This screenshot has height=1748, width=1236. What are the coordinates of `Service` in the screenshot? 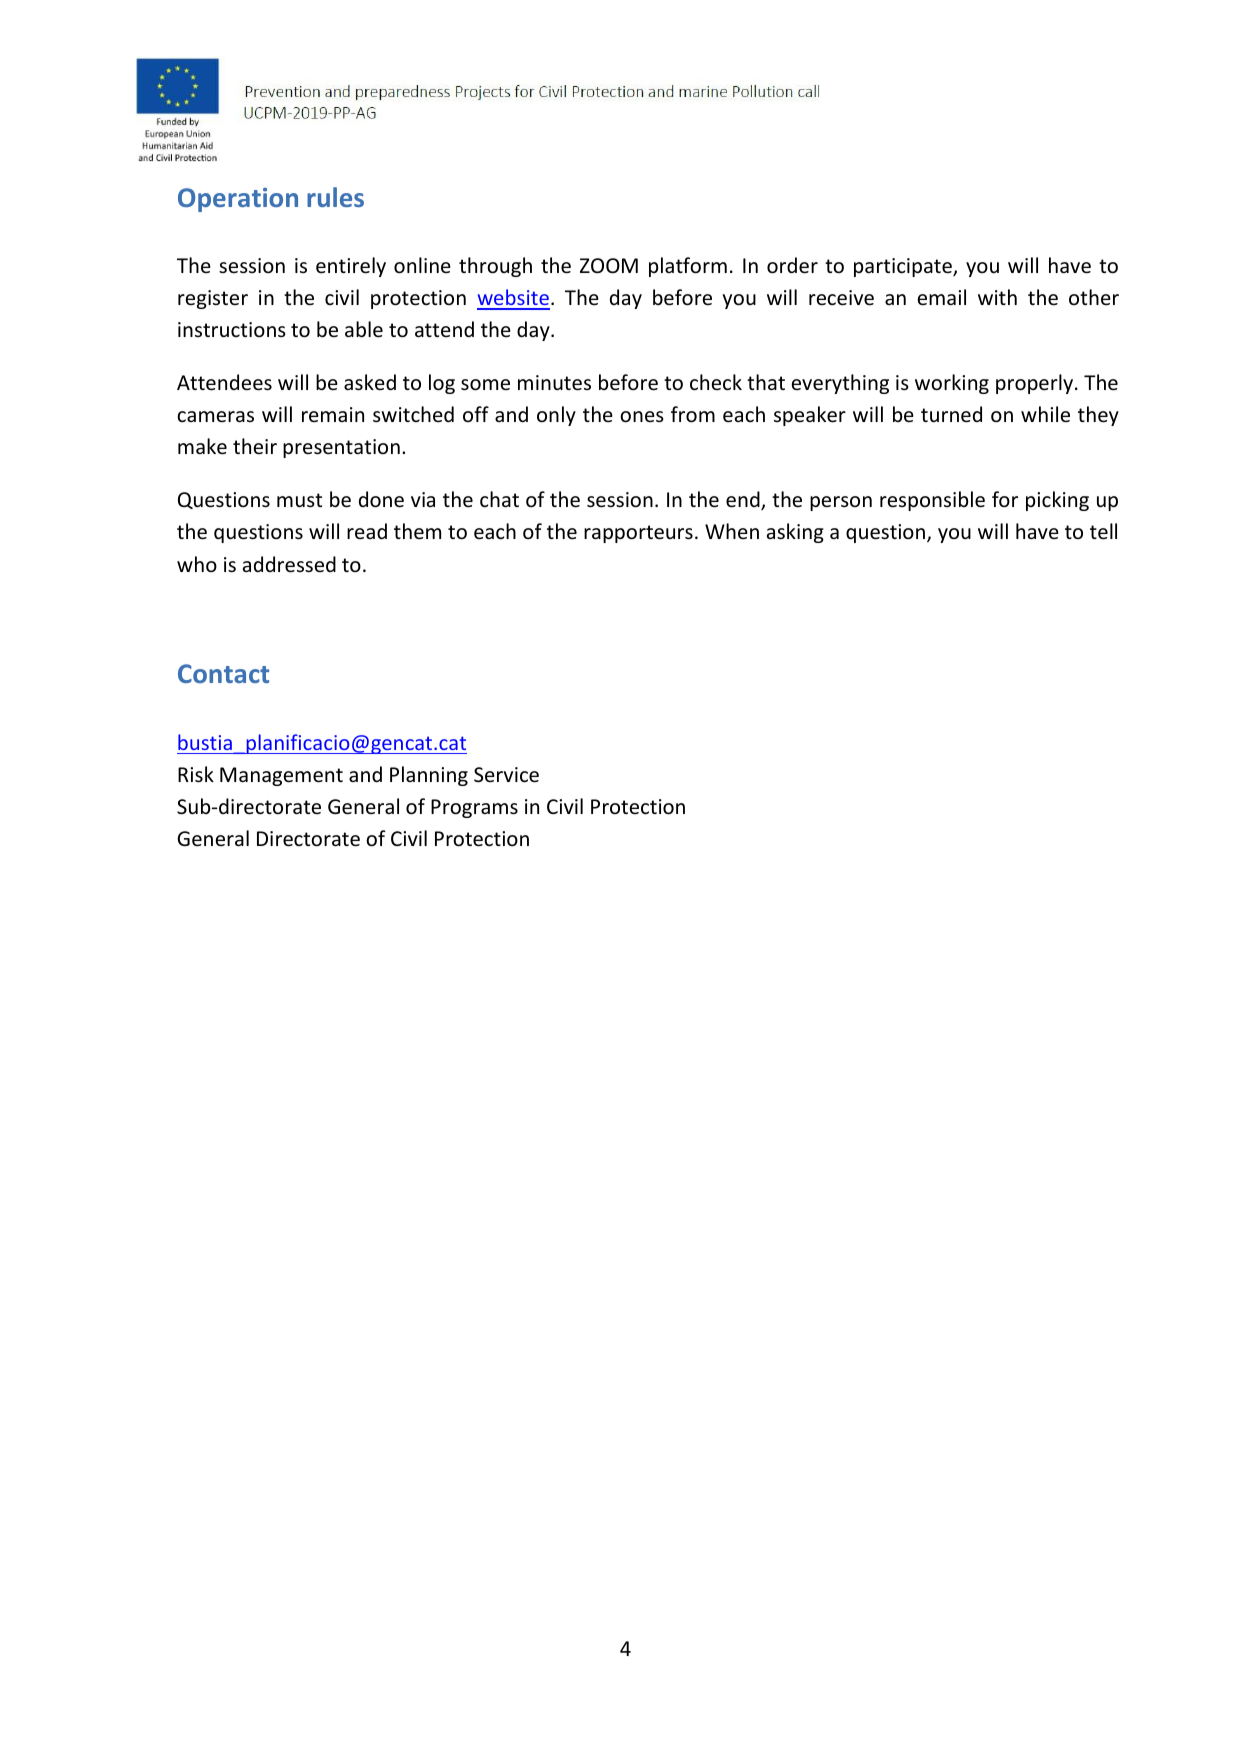 It's located at (506, 775).
